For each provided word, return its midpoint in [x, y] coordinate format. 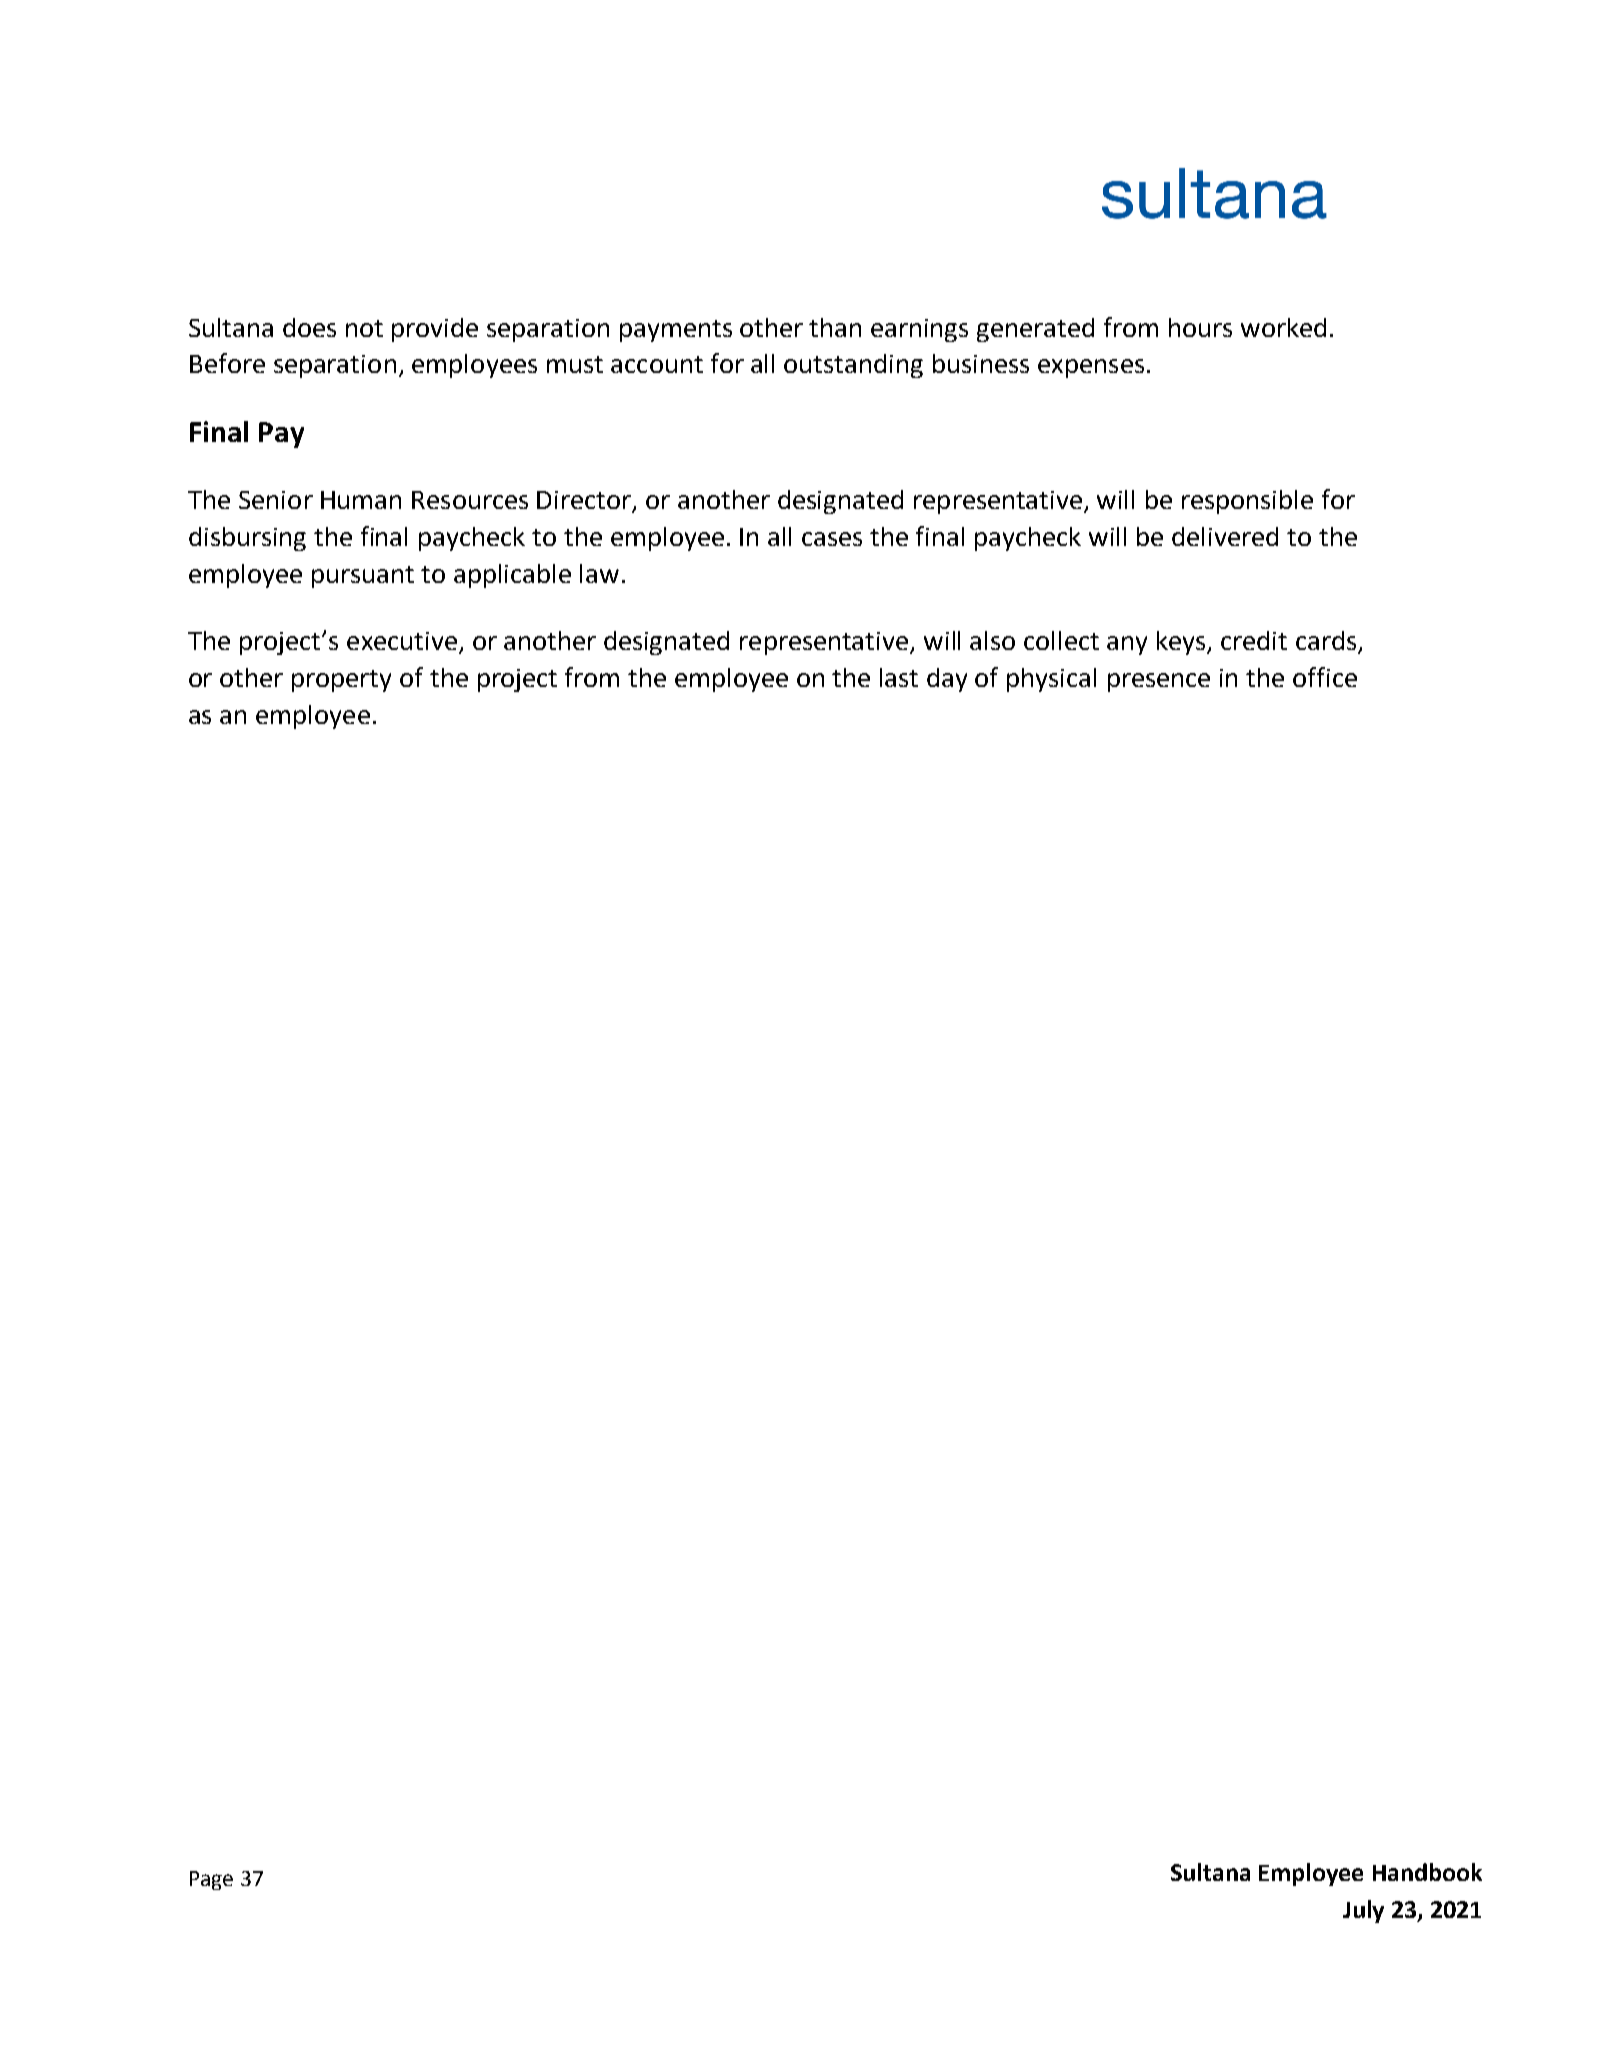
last [899, 677]
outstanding [853, 366]
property [341, 681]
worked [1283, 327]
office [1325, 677]
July [1363, 1911]
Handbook [1427, 1872]
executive [402, 641]
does [309, 327]
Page [211, 1880]
